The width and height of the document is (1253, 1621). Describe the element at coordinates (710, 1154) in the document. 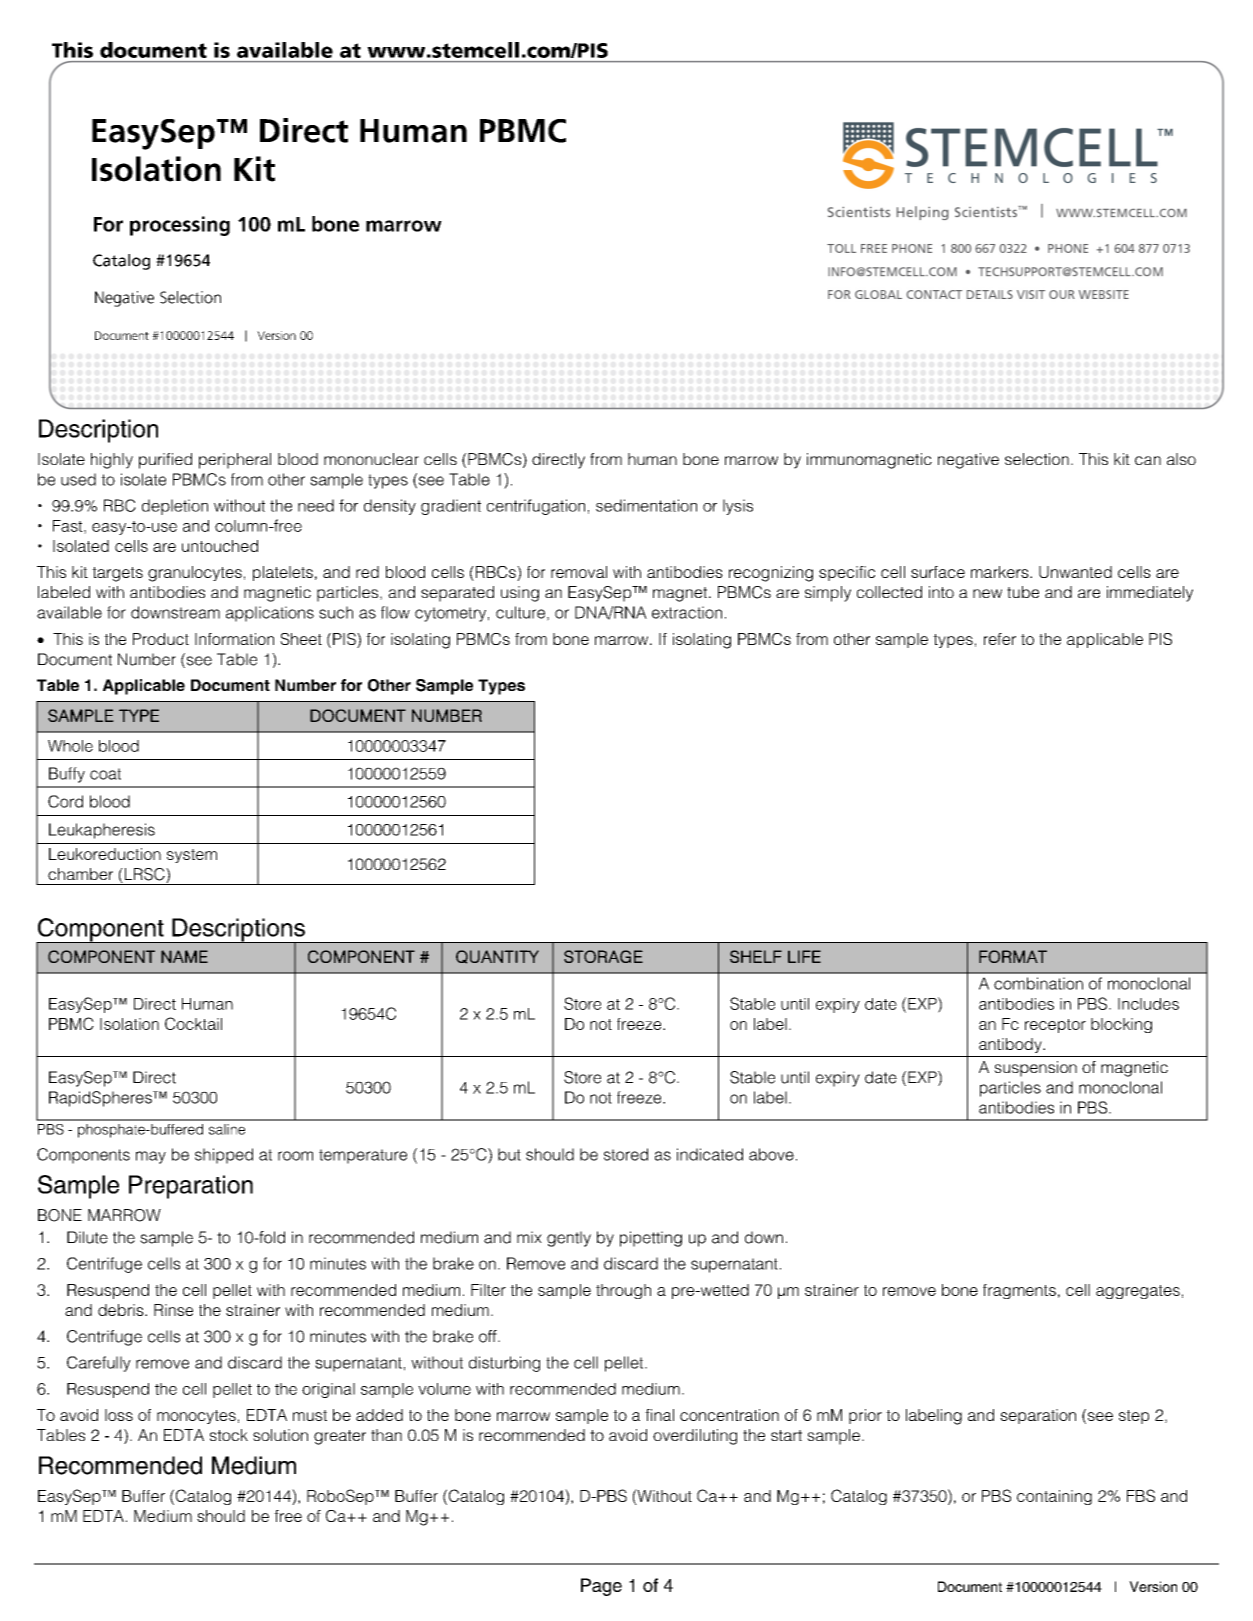

I see `indicated` at that location.
